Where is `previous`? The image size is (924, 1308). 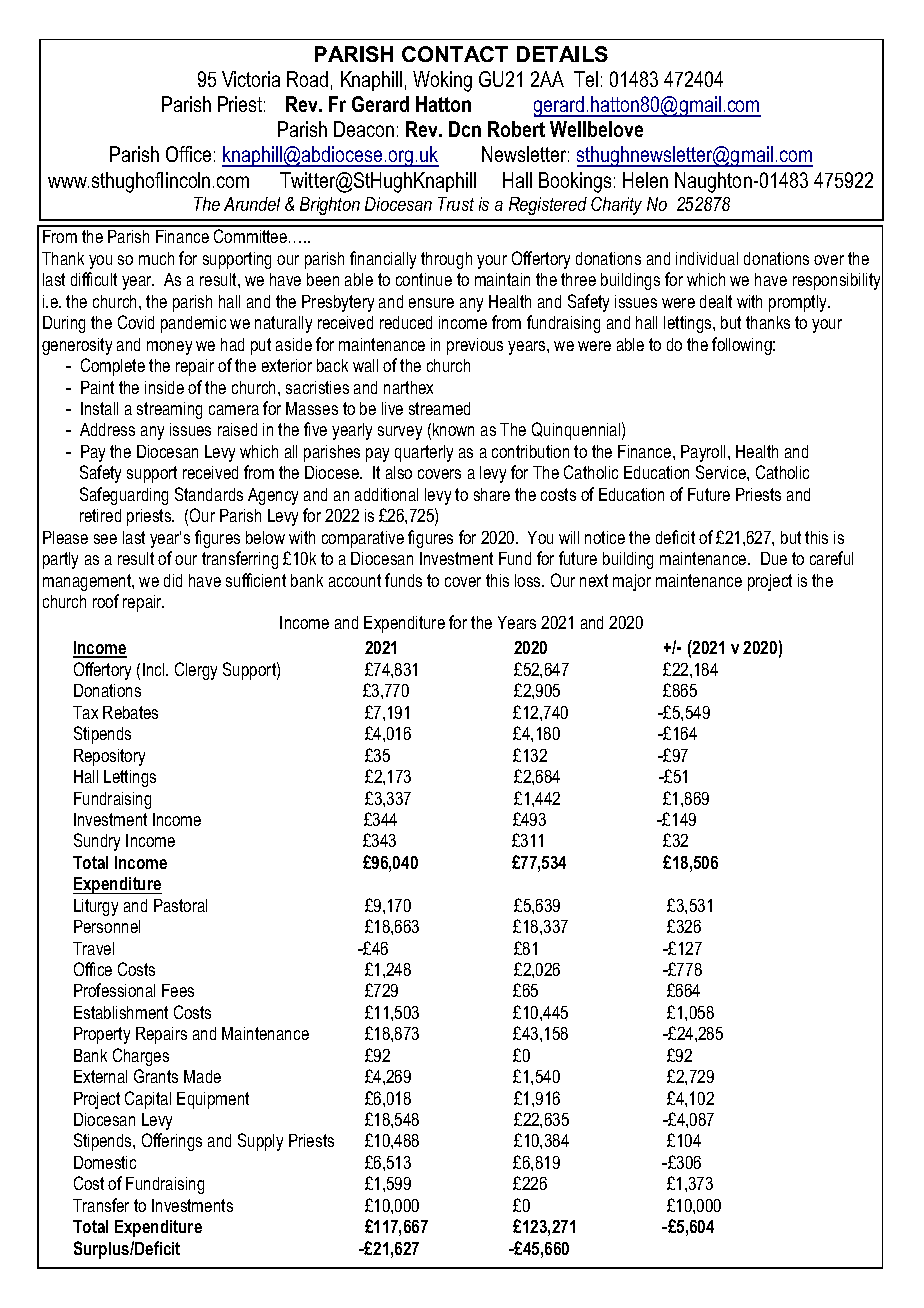
previous is located at coordinates (475, 346).
